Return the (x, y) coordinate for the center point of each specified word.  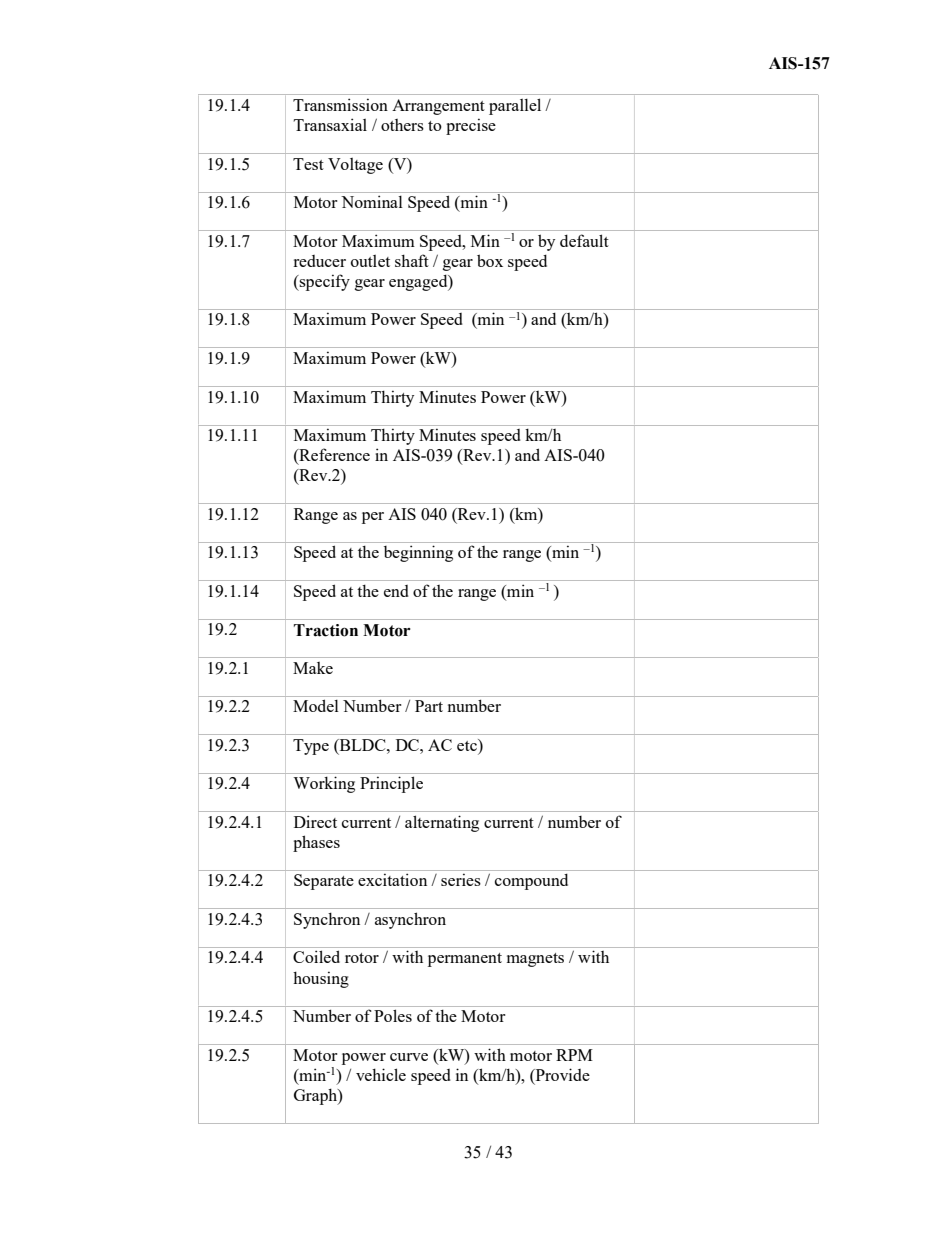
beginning (418, 553)
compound (531, 882)
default (584, 240)
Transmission (340, 104)
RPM (574, 1055)
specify (324, 282)
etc (468, 746)
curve (409, 1057)
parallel (515, 106)
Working (324, 784)
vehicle (381, 1074)
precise (471, 126)
